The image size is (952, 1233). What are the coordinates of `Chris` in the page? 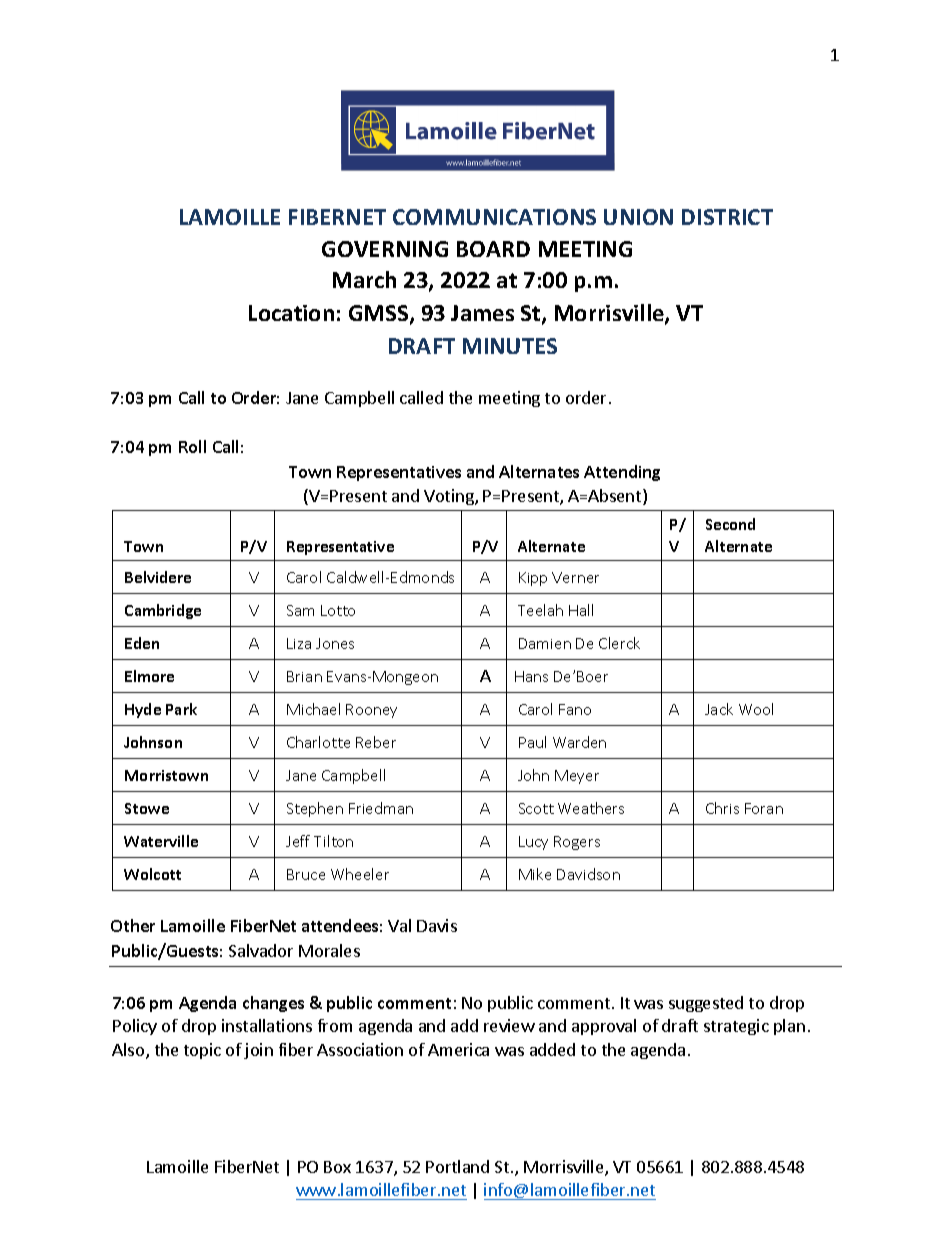 It's located at (722, 808).
